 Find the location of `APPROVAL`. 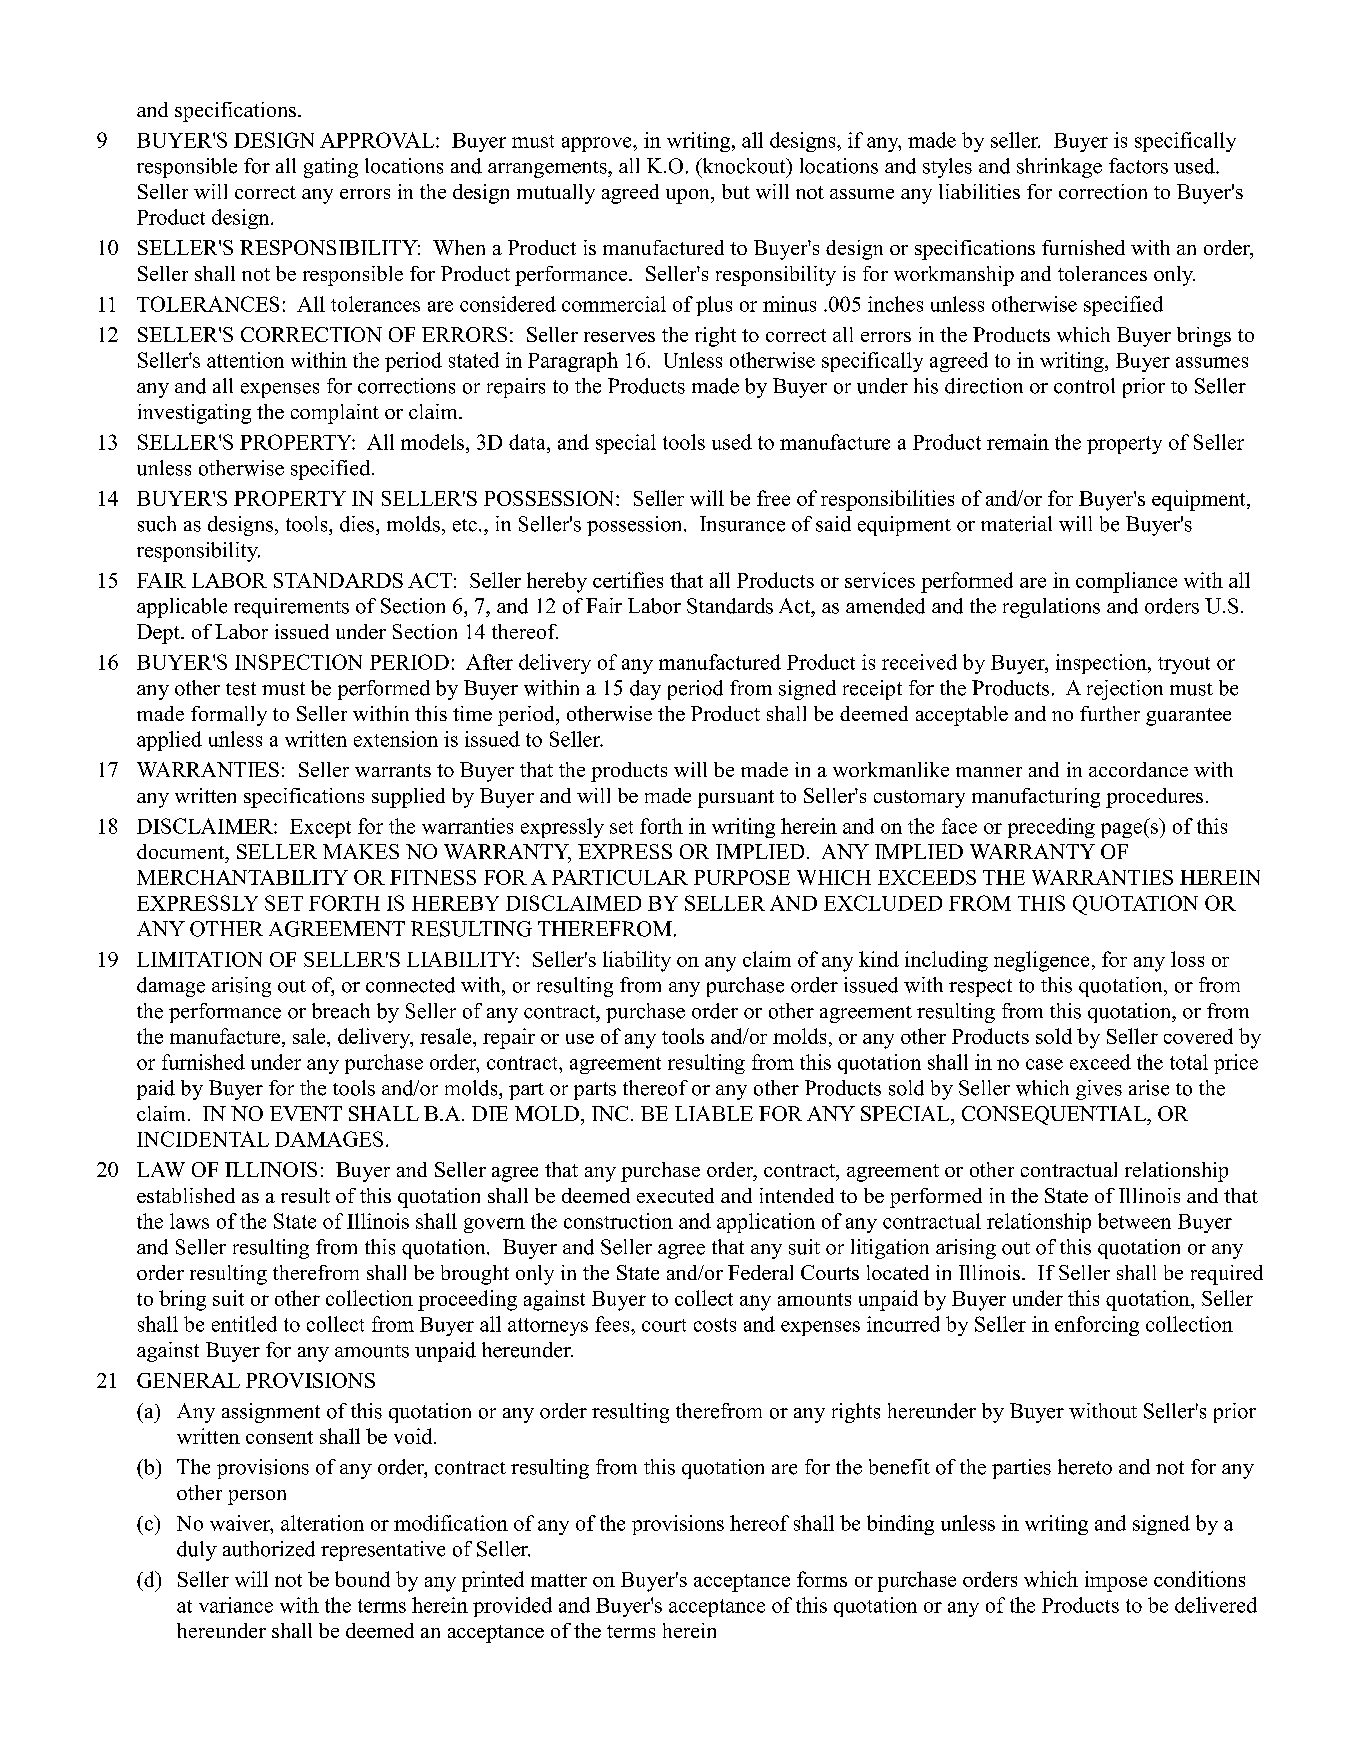

APPROVAL is located at coordinates (378, 140).
